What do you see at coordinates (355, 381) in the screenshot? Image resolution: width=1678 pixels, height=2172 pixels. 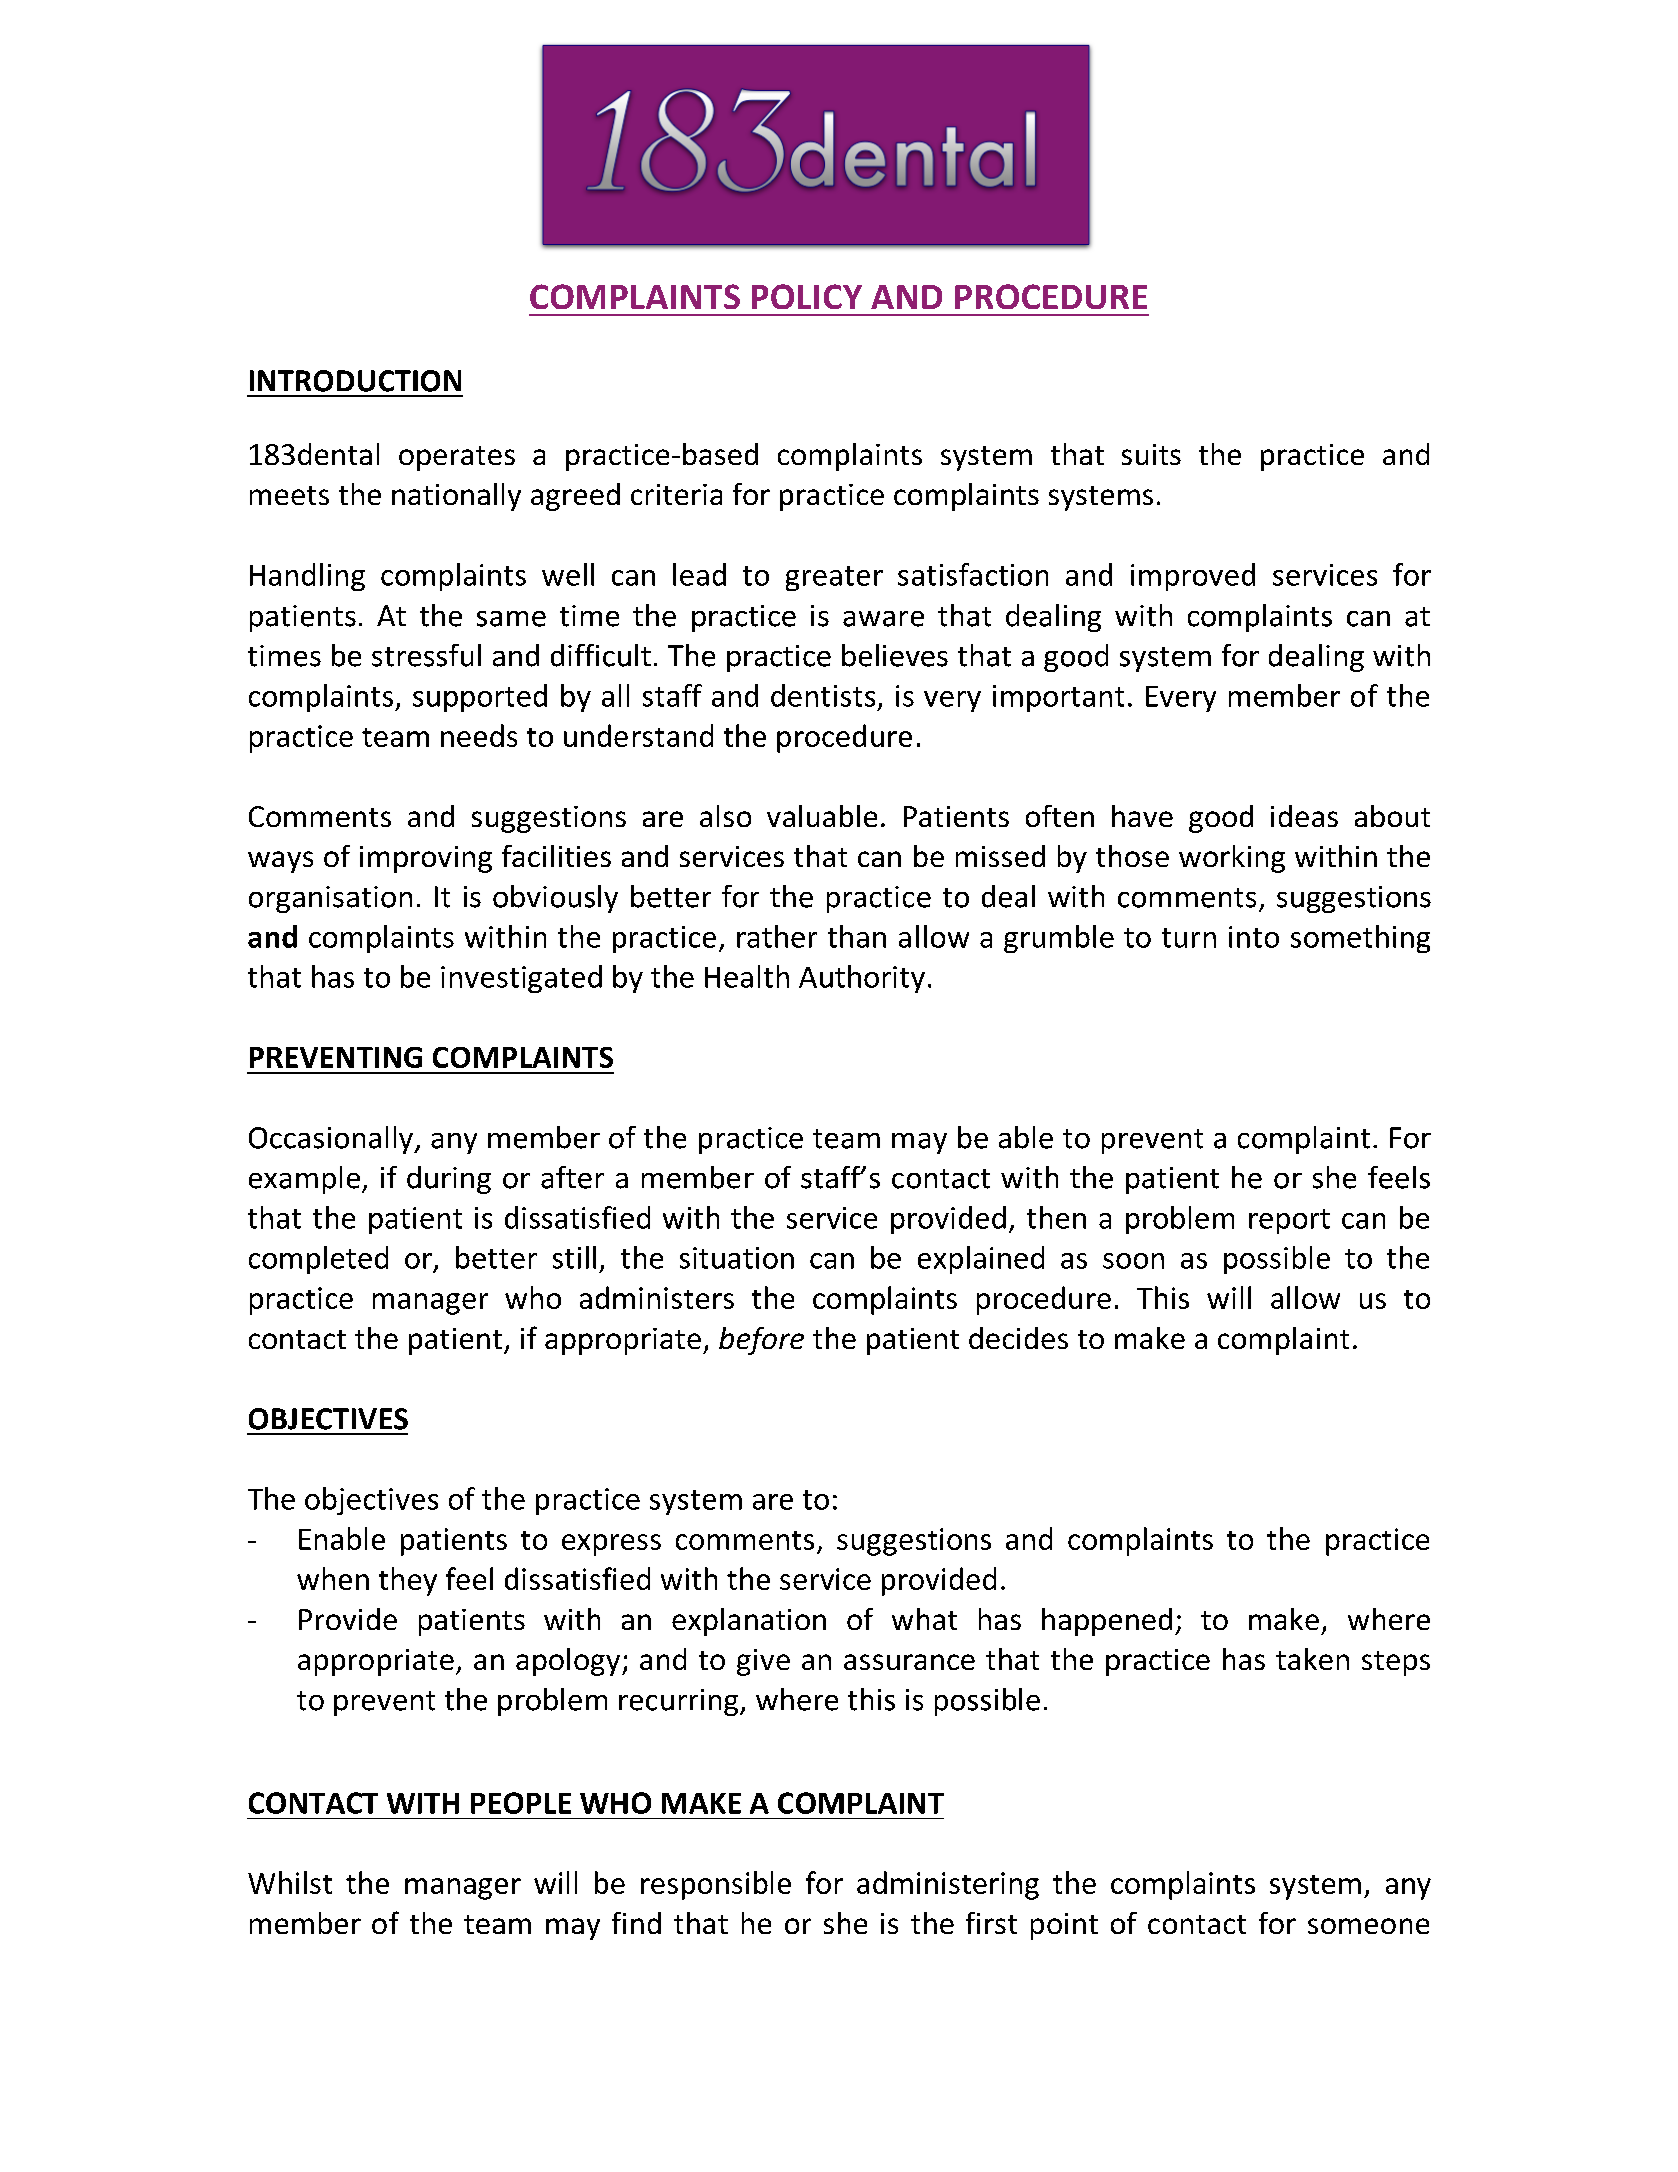 I see `INTRODUCTION` at bounding box center [355, 381].
